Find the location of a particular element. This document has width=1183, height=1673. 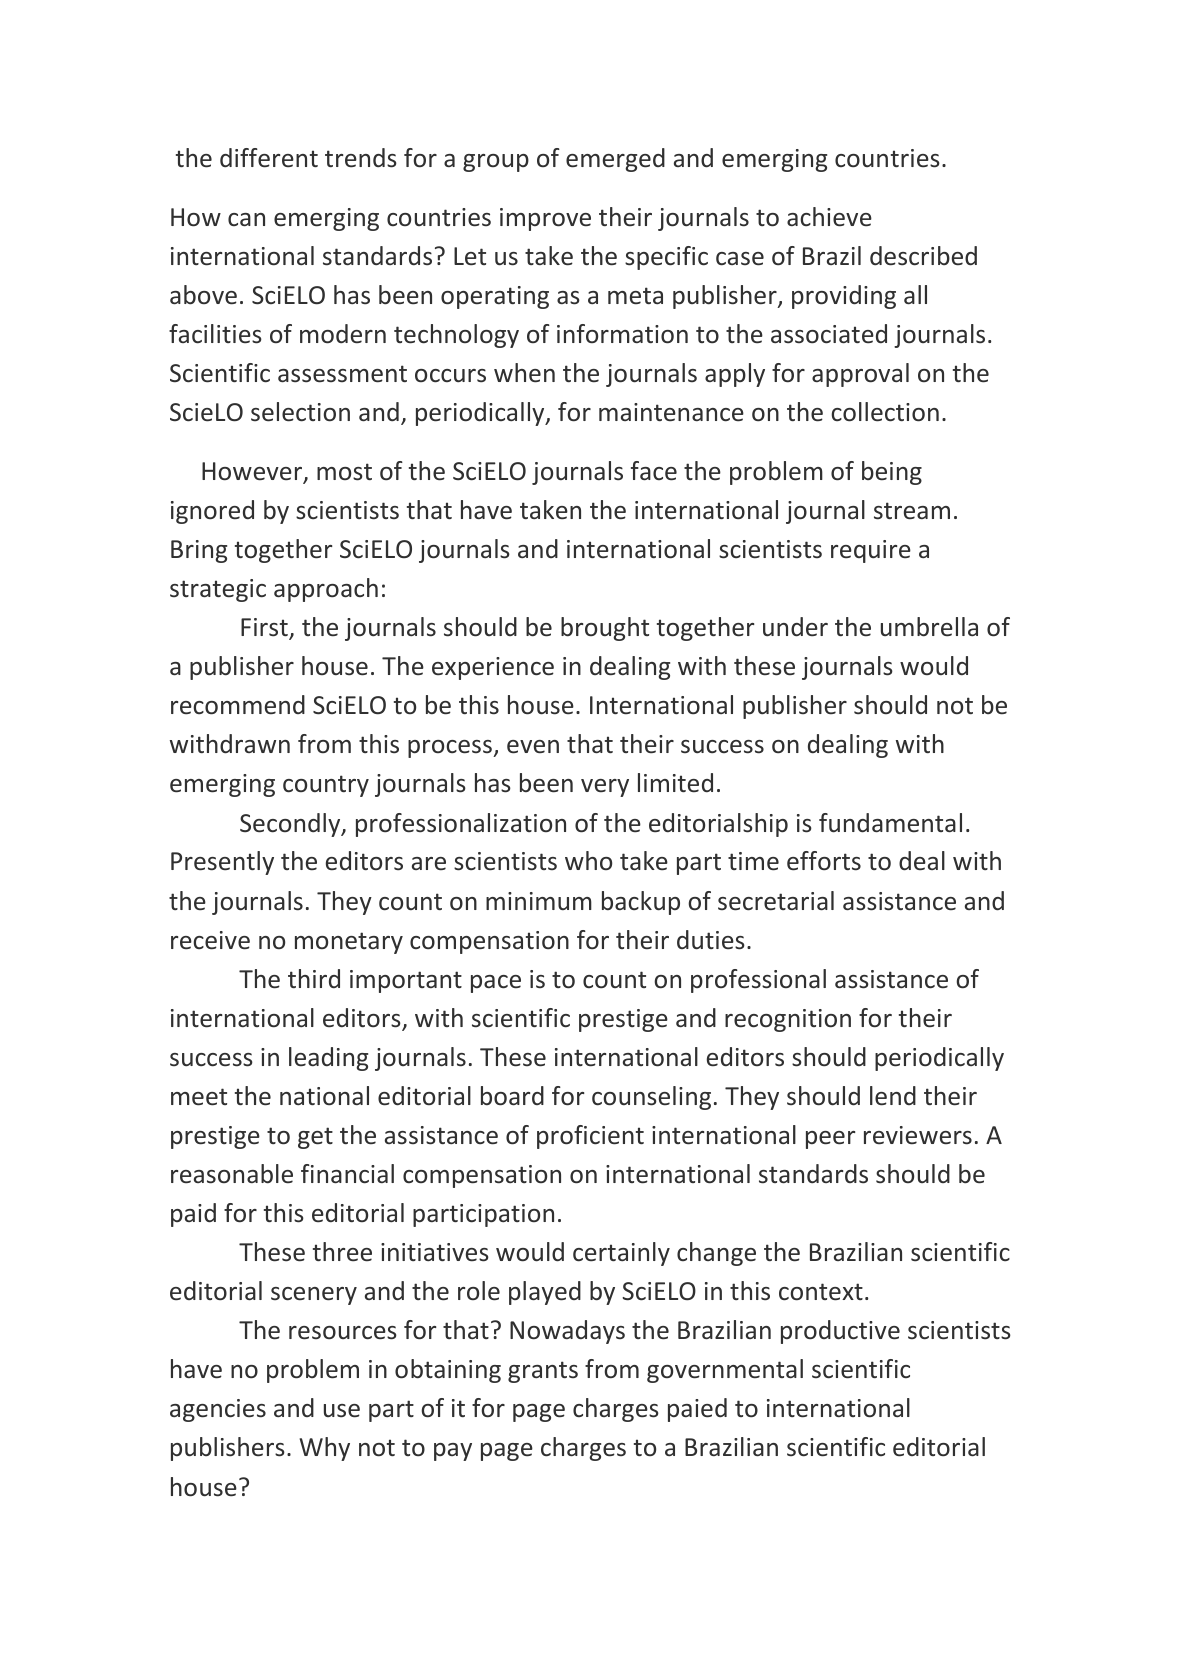

leading is located at coordinates (328, 1059).
